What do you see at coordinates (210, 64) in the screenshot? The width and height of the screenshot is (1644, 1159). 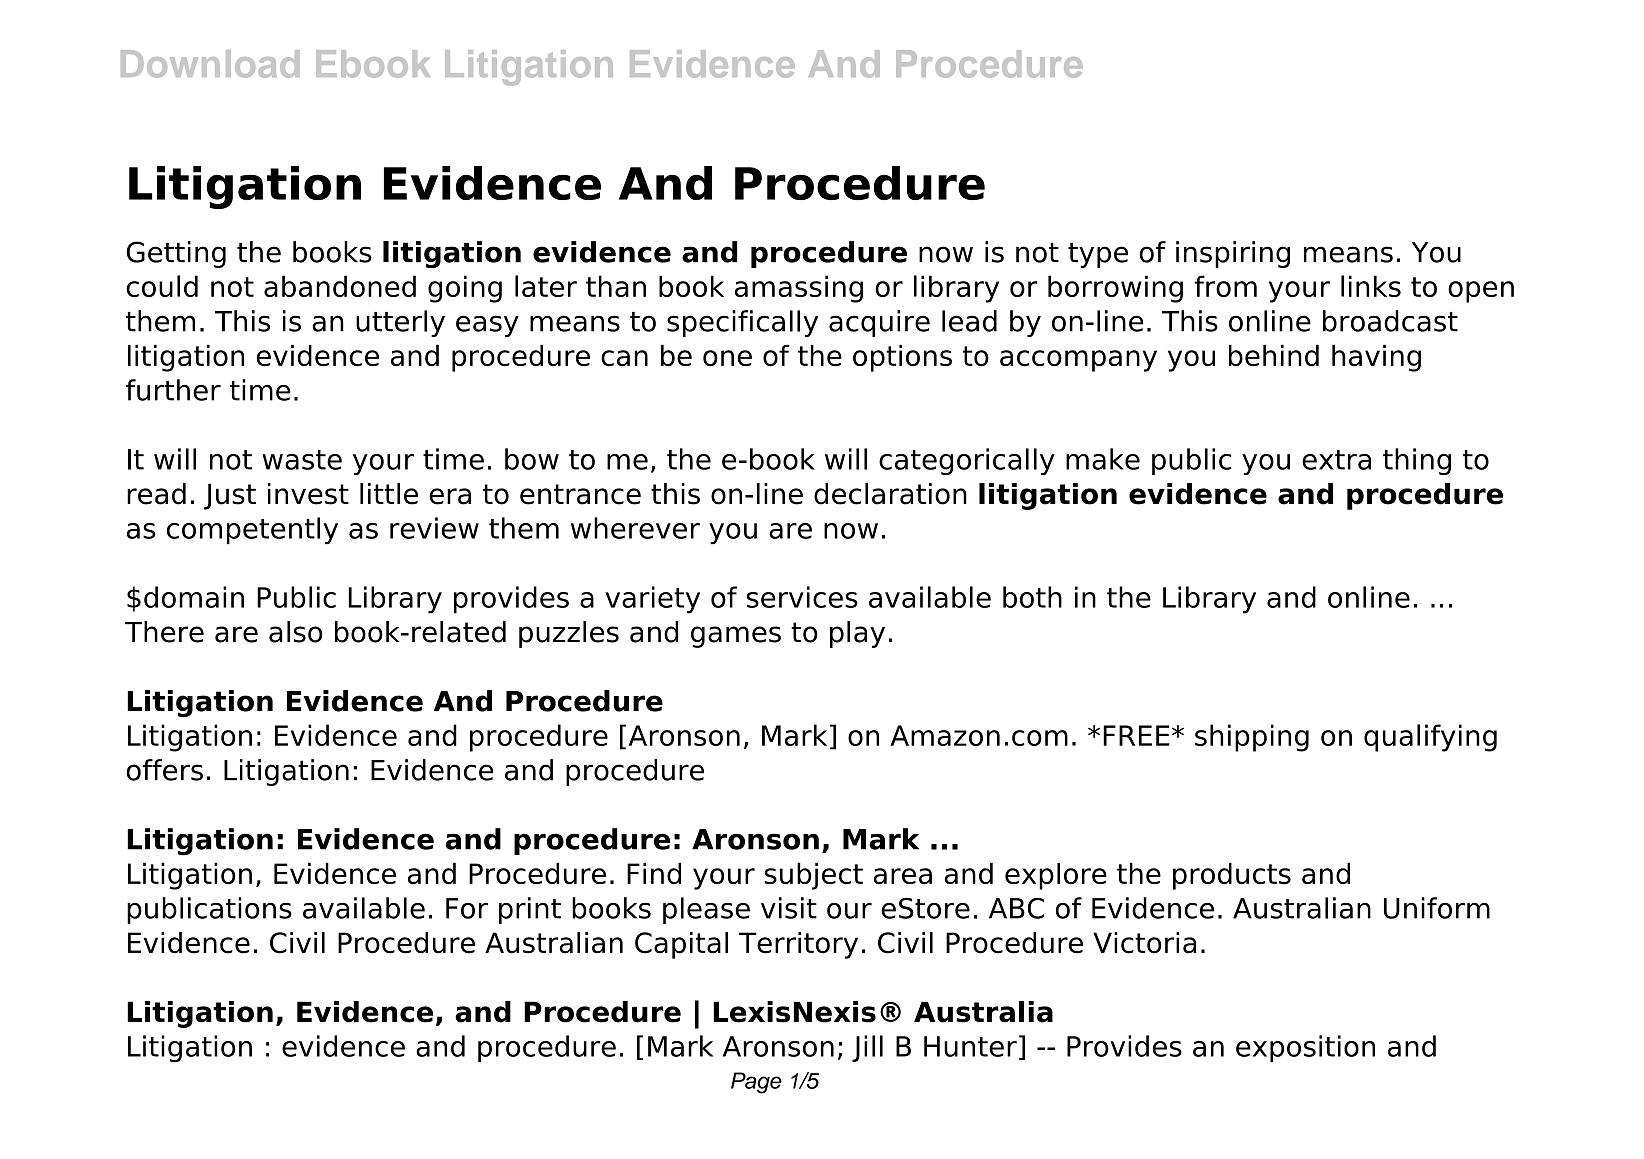 I see `Download` at bounding box center [210, 64].
